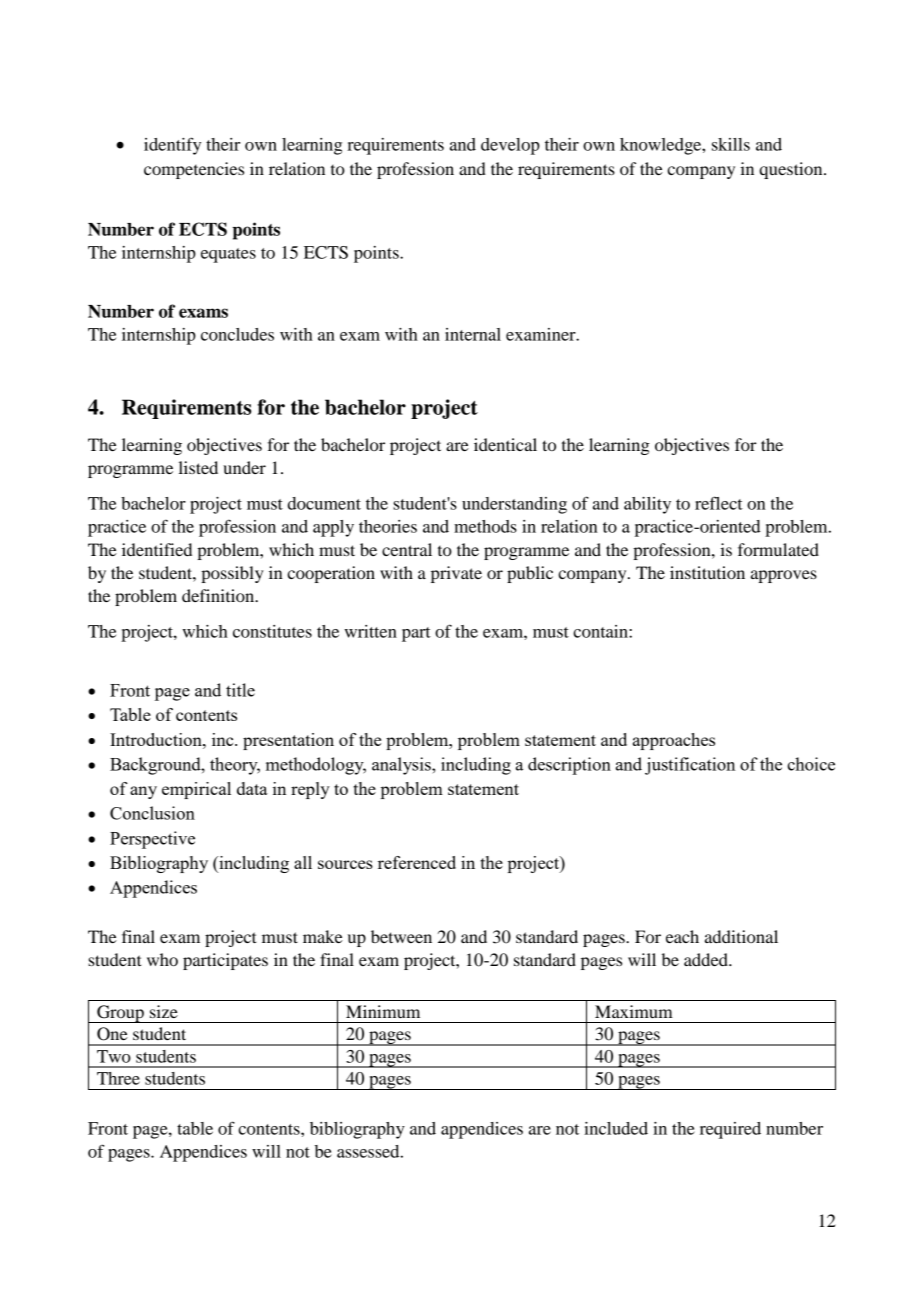  I want to click on definition, so click(219, 595).
